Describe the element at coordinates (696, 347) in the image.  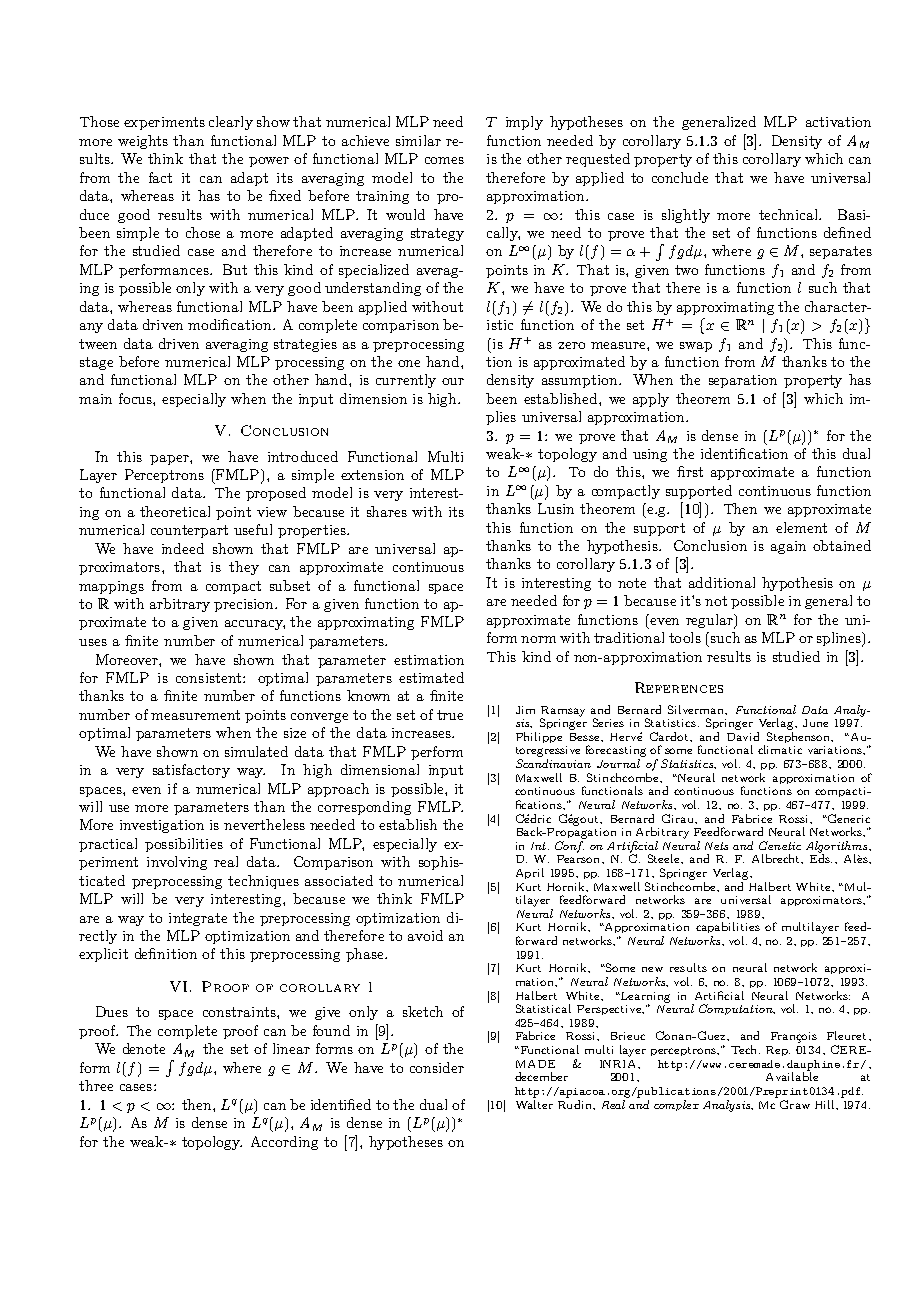
I see `swap` at that location.
